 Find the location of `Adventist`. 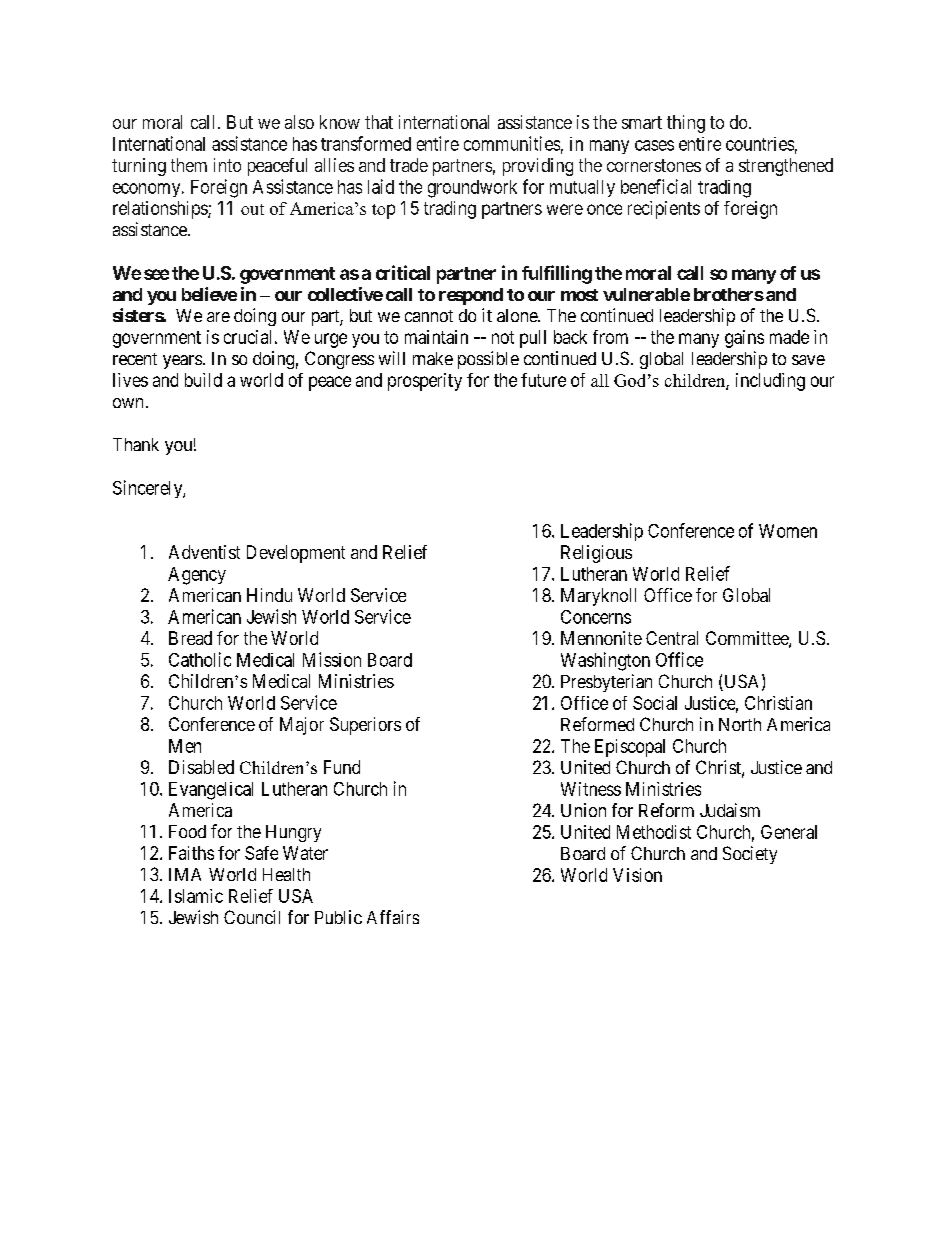

Adventist is located at coordinates (204, 552).
